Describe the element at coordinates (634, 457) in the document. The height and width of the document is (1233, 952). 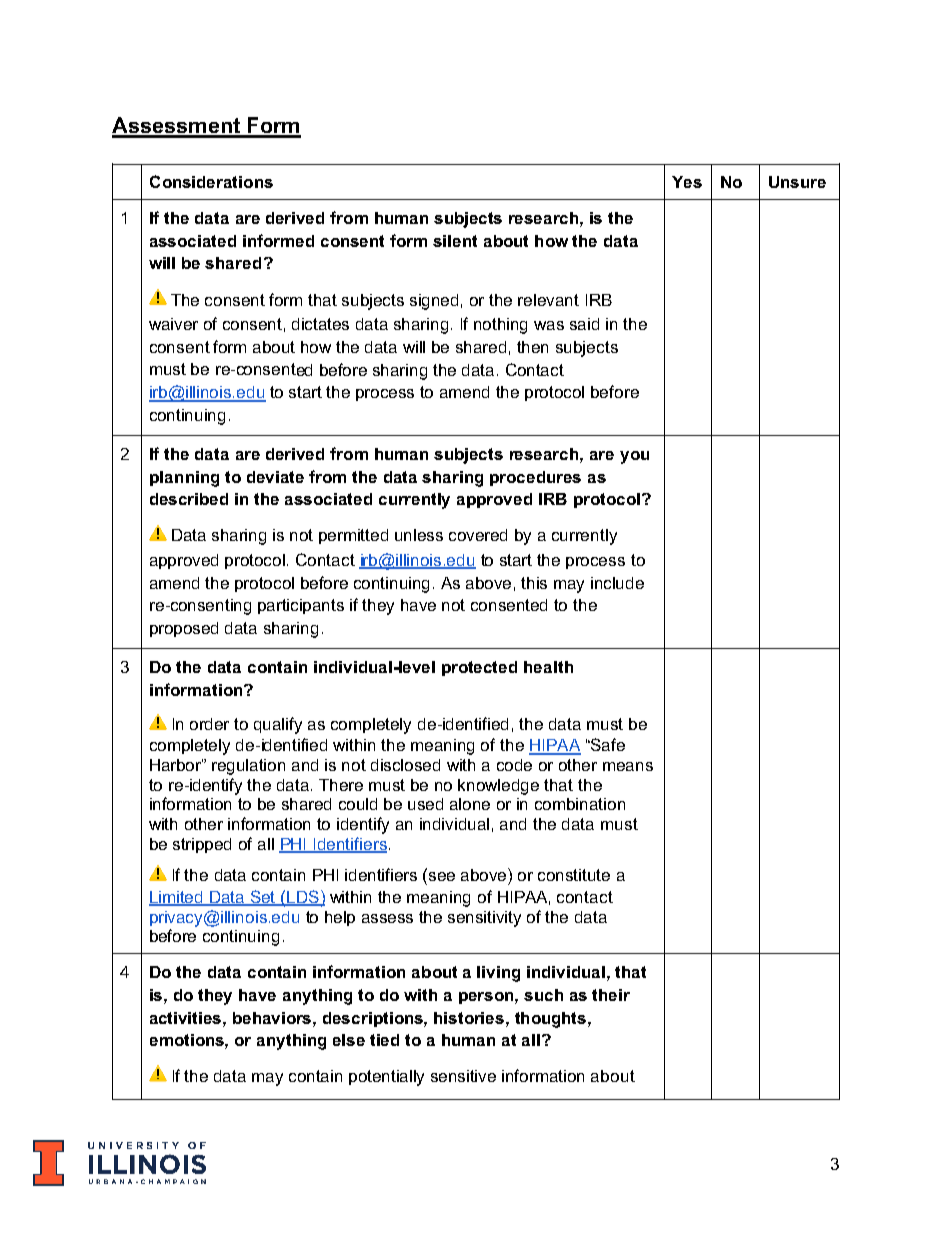
I see `you` at that location.
